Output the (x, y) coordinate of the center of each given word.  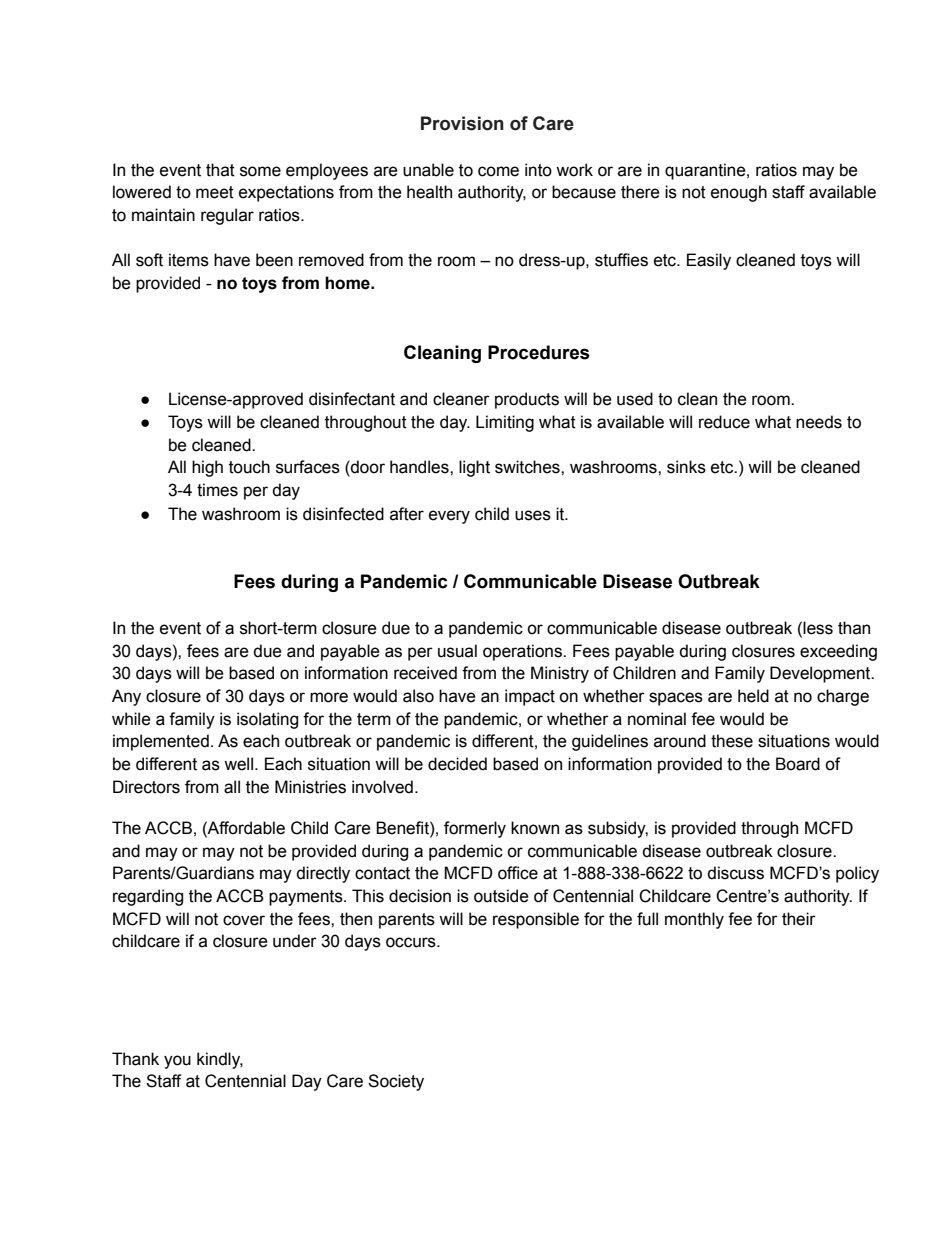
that (220, 170)
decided (457, 764)
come (498, 171)
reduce (724, 422)
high (207, 468)
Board (798, 764)
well (240, 764)
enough (739, 193)
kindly (220, 1060)
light (474, 468)
